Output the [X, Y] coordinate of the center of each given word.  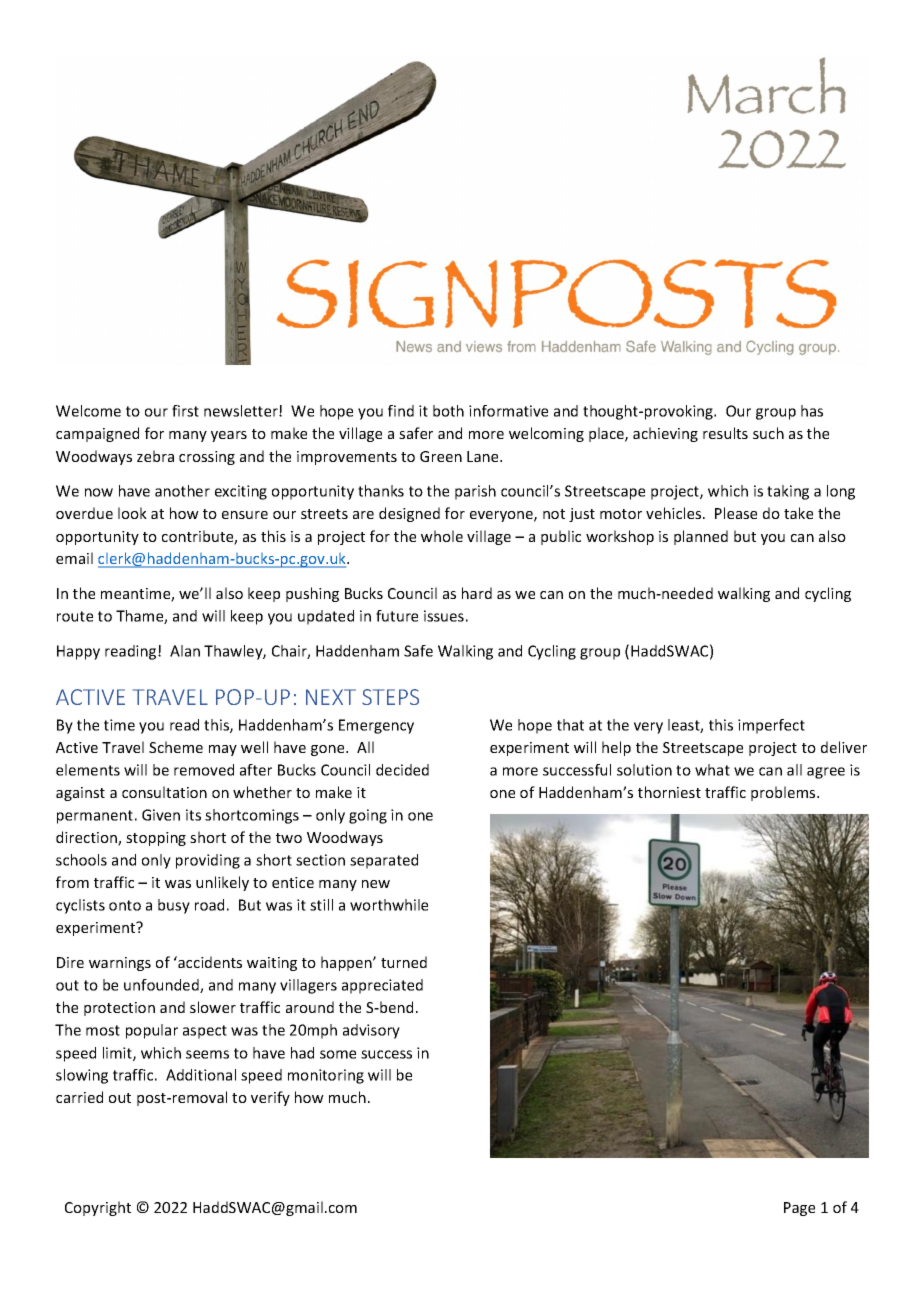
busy [174, 906]
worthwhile [389, 905]
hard [477, 593]
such [768, 433]
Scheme [176, 747]
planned [701, 537]
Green [441, 456]
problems [784, 793]
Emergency [376, 726]
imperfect [771, 726]
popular [152, 1031]
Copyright [98, 1208]
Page [799, 1209]
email [74, 558]
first [185, 411]
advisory [371, 1031]
